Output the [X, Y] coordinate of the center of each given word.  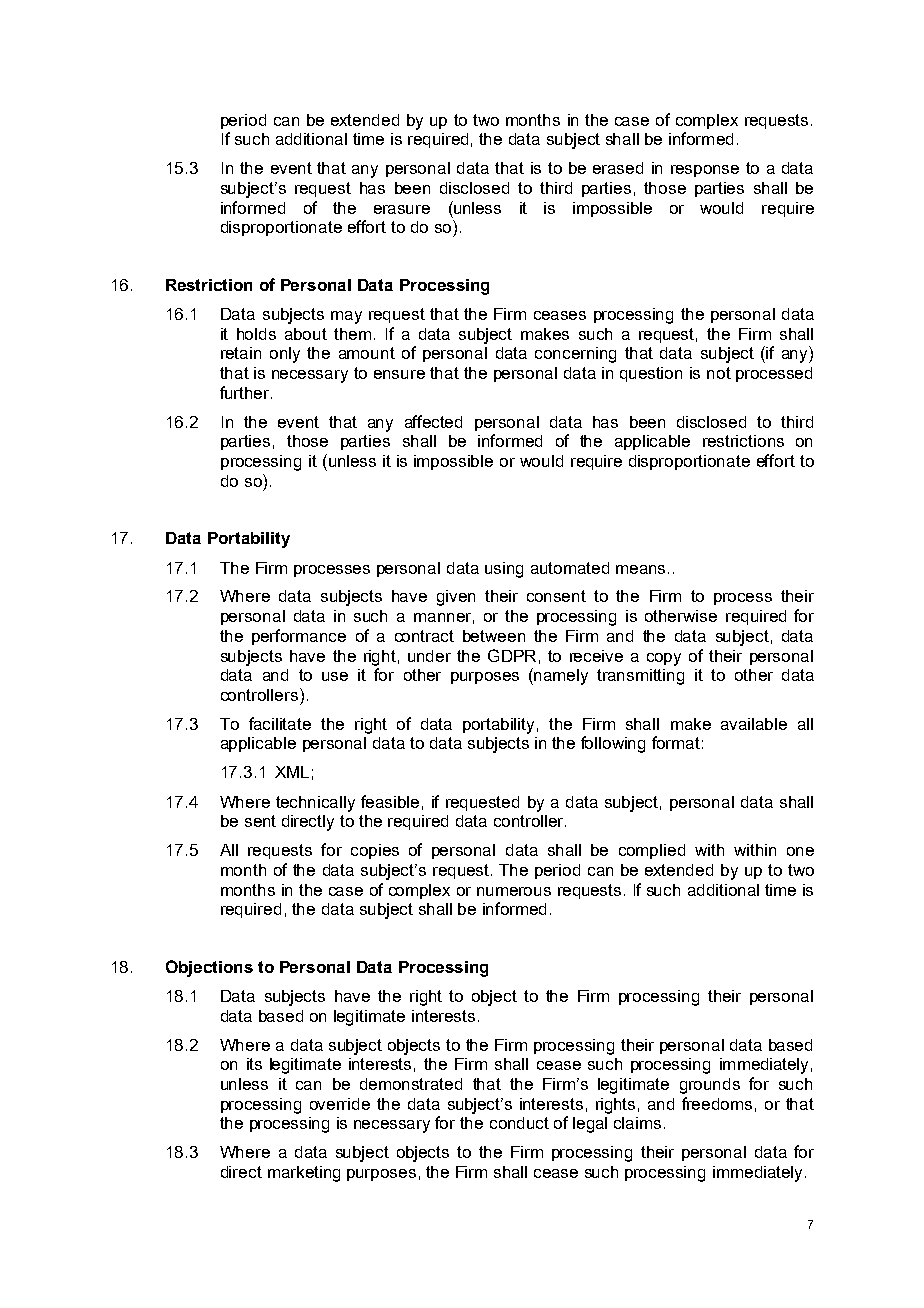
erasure [402, 209]
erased [618, 168]
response [705, 171]
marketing [304, 1174]
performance [299, 637]
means [640, 569]
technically [315, 804]
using [504, 570]
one [800, 851]
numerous [514, 891]
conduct [519, 1123]
